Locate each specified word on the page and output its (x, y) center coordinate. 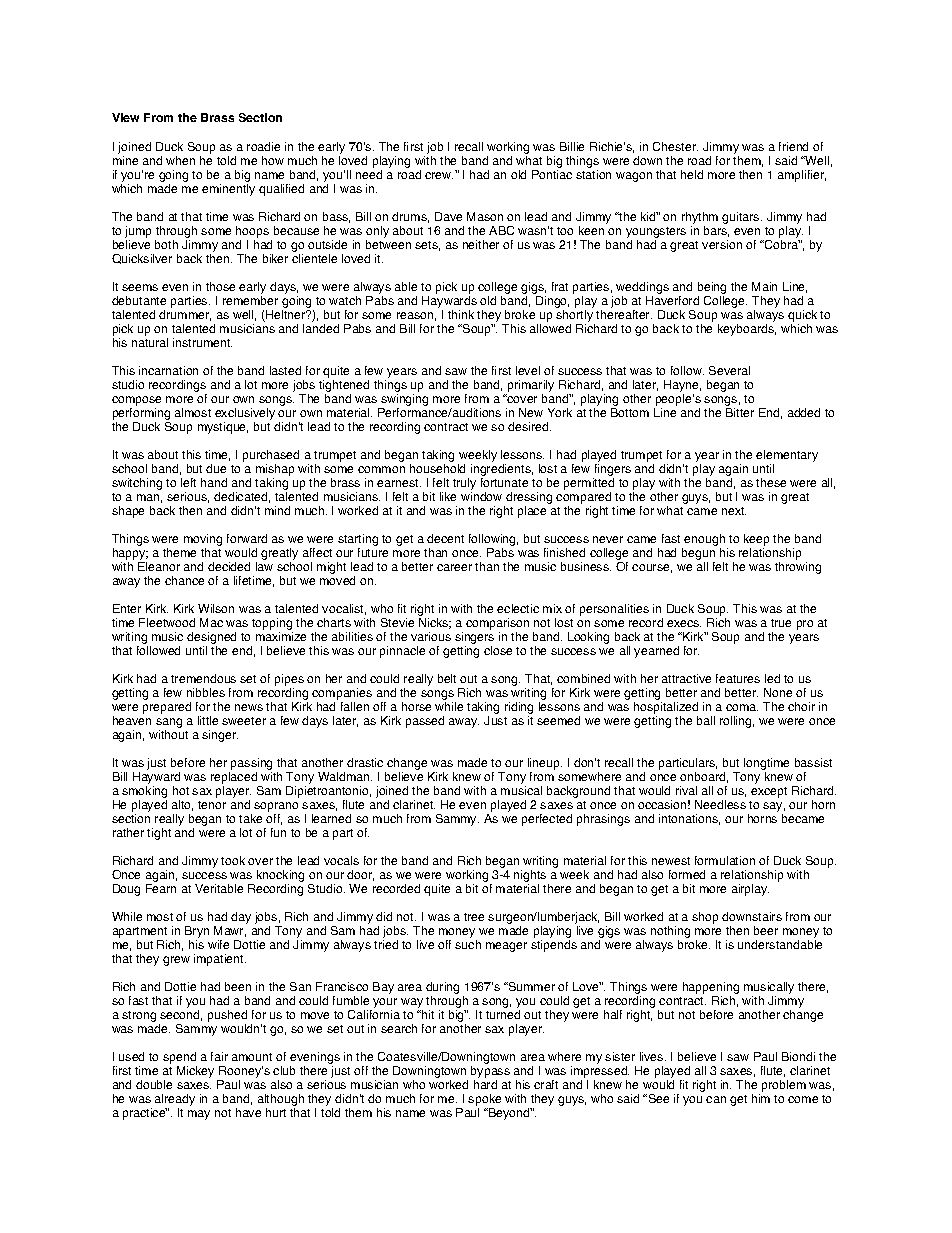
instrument (202, 342)
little (208, 720)
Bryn (197, 933)
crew (439, 175)
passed (425, 722)
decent (445, 538)
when (180, 160)
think (461, 314)
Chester (675, 146)
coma (742, 707)
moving (203, 541)
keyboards (747, 330)
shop (705, 918)
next (734, 511)
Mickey (195, 1072)
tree (474, 917)
